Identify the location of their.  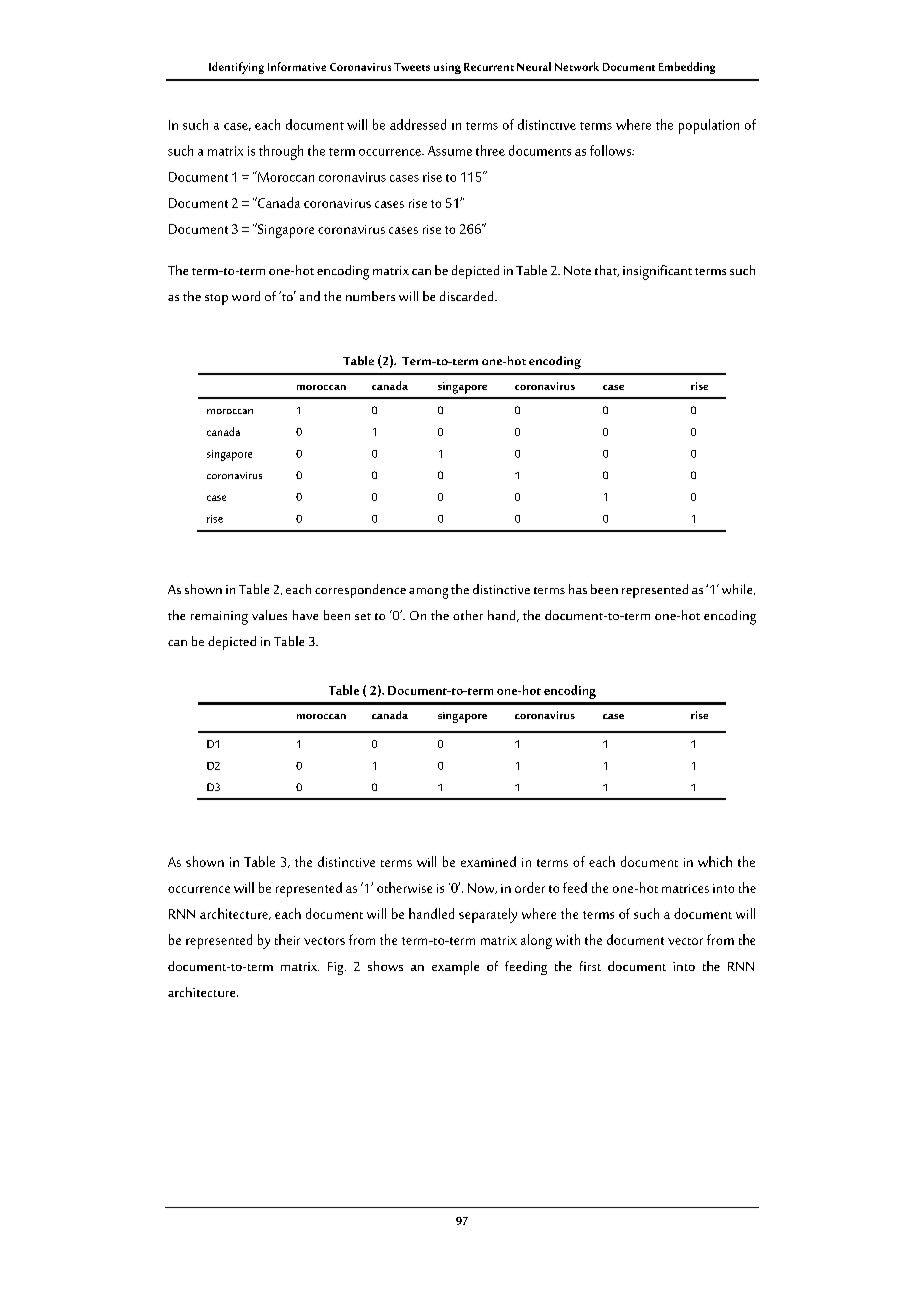
(287, 939).
